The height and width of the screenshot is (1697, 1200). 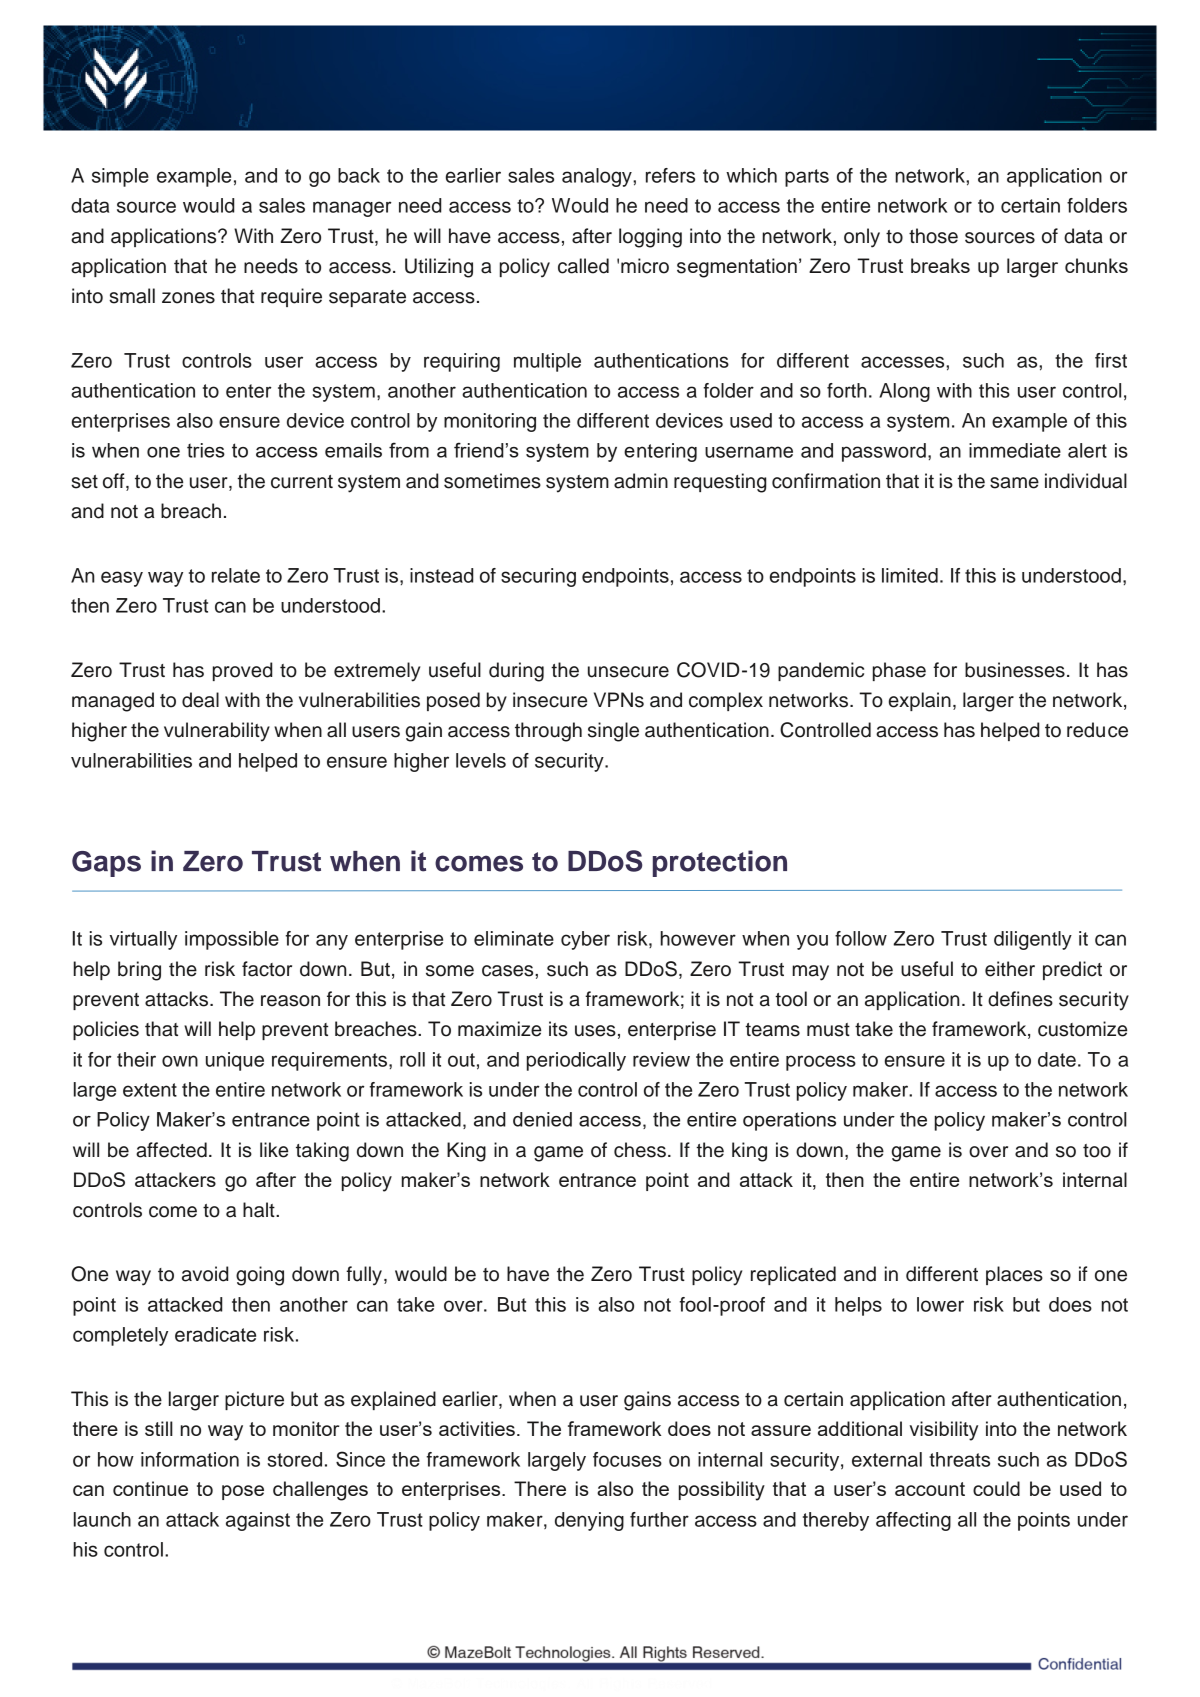 I want to click on diligently, so click(x=1033, y=940).
